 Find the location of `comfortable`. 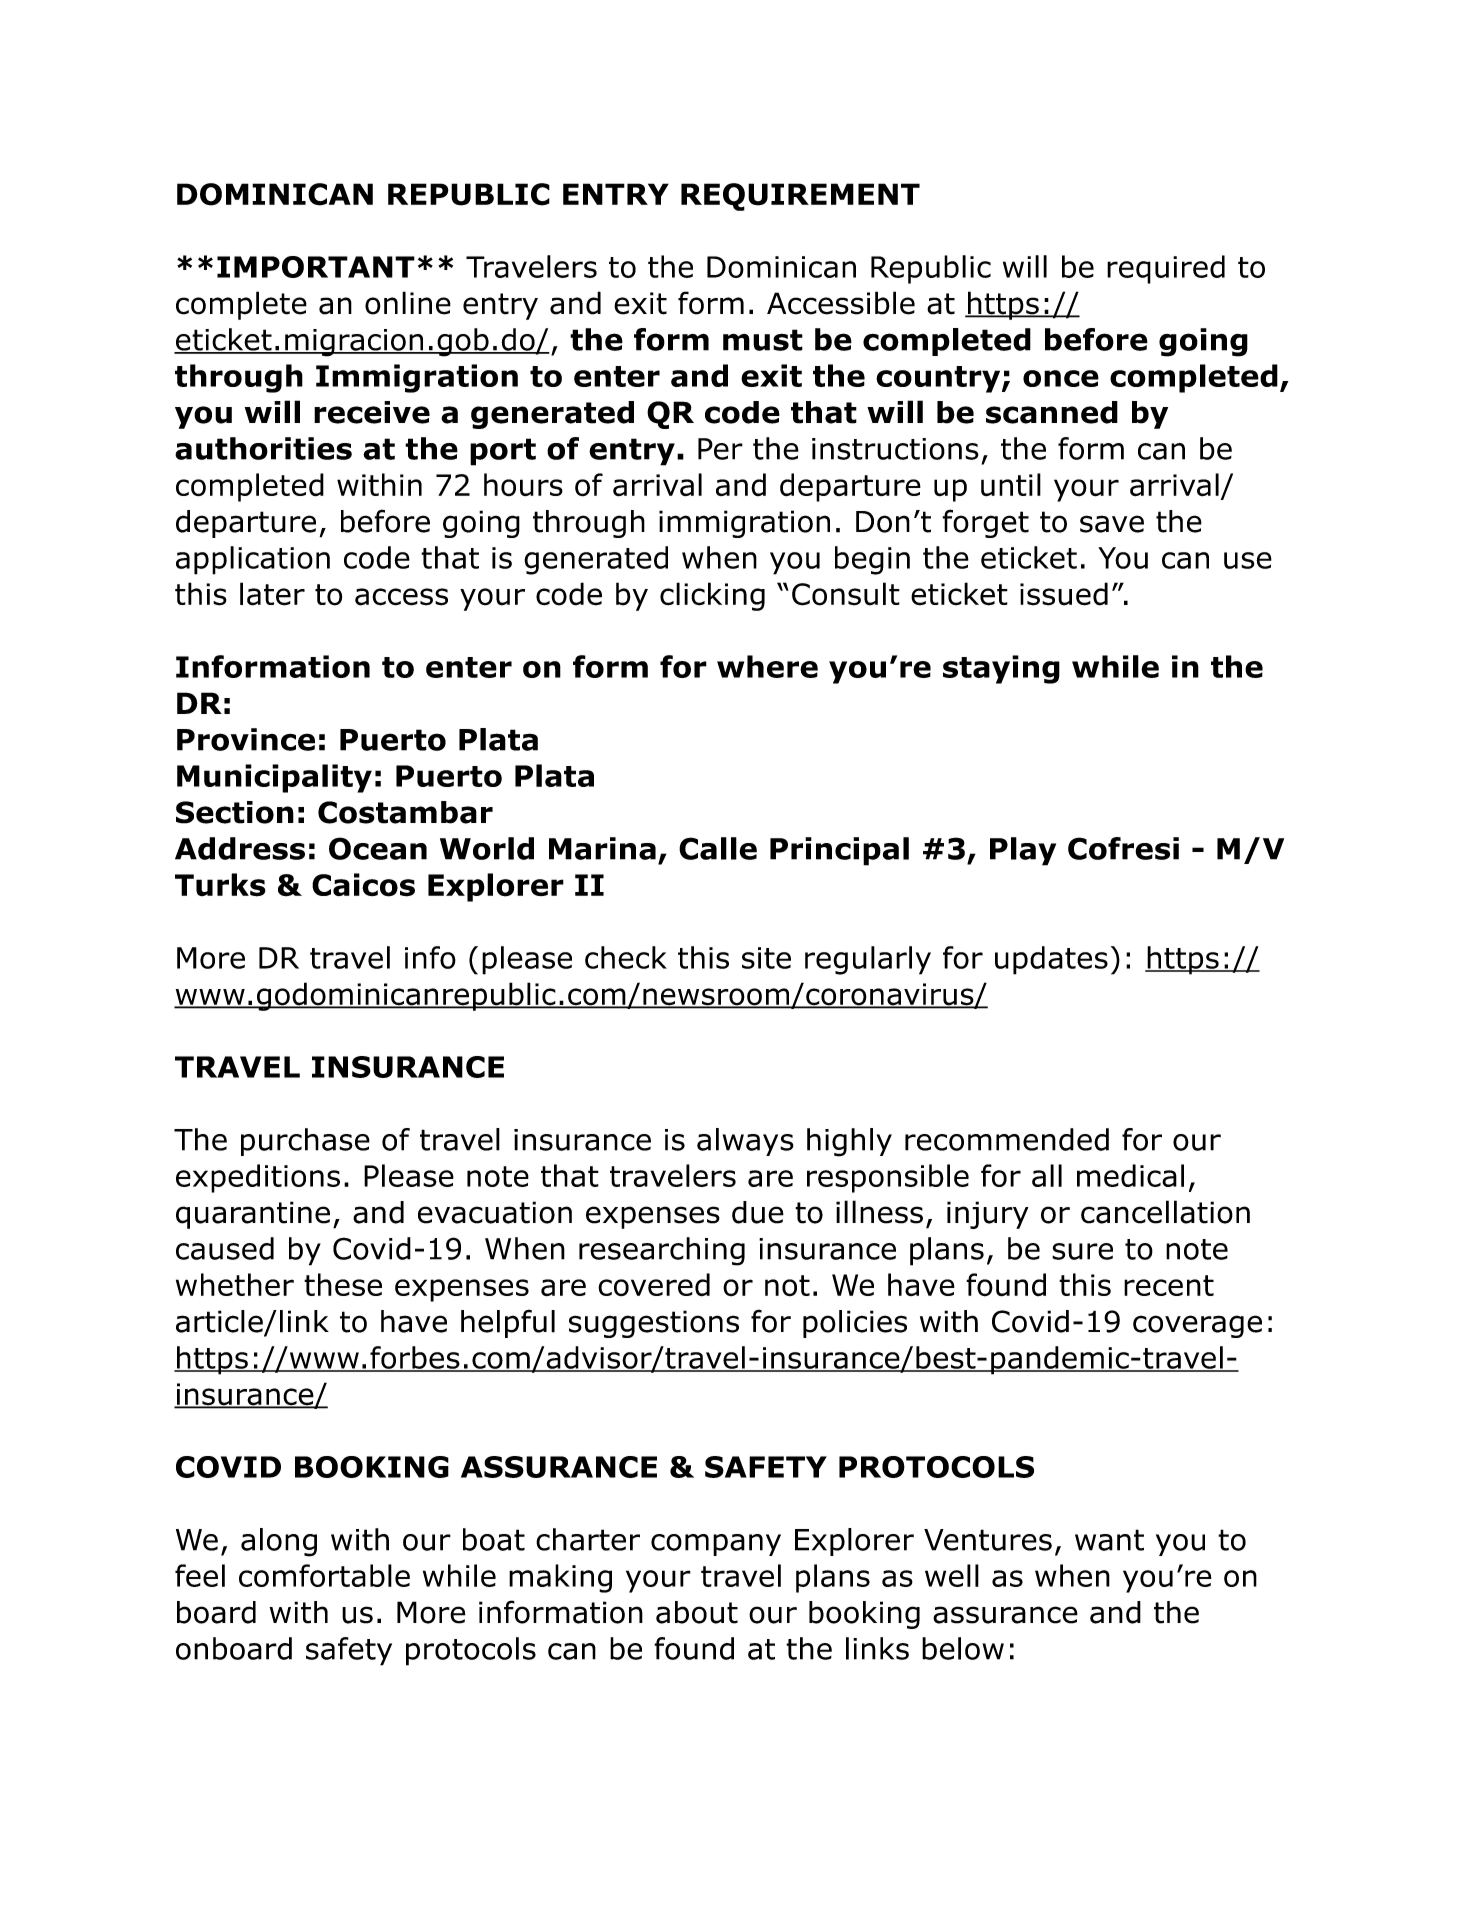

comfortable is located at coordinates (324, 1575).
